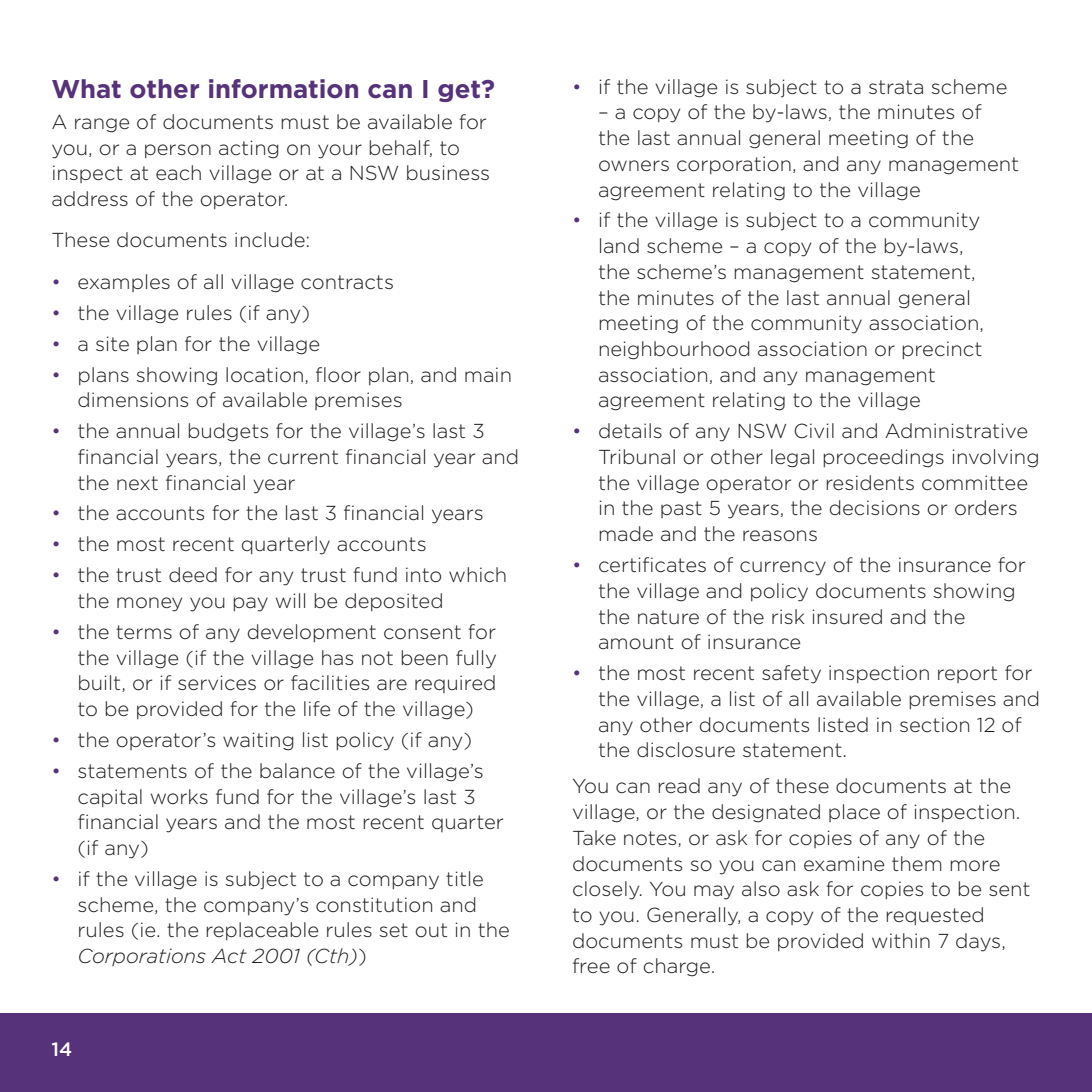  What do you see at coordinates (634, 166) in the screenshot?
I see `owners` at bounding box center [634, 166].
